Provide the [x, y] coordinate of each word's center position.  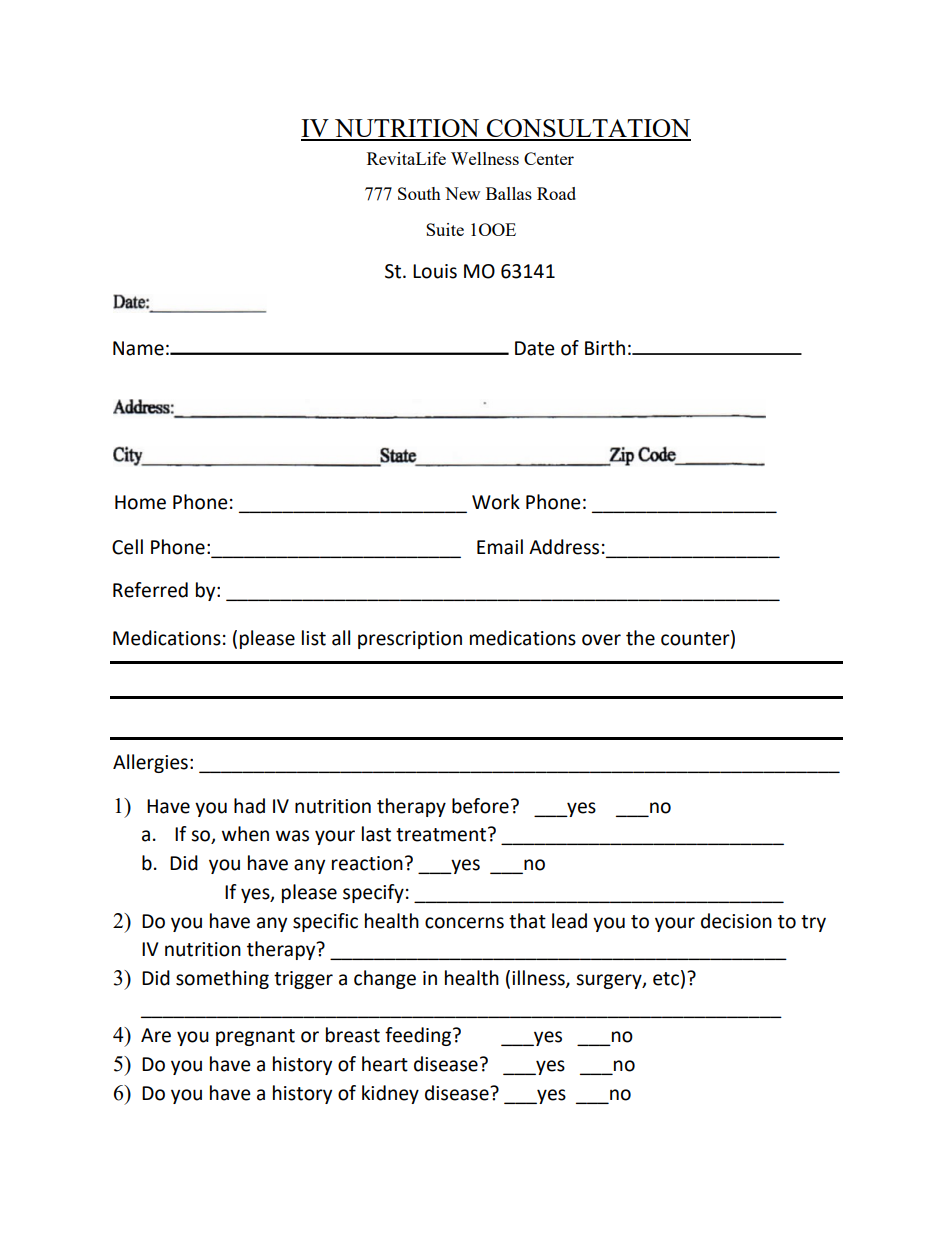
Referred [150, 590]
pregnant [255, 1037]
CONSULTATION [588, 129]
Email [500, 547]
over [601, 640]
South [419, 193]
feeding [419, 1036]
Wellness [485, 158]
